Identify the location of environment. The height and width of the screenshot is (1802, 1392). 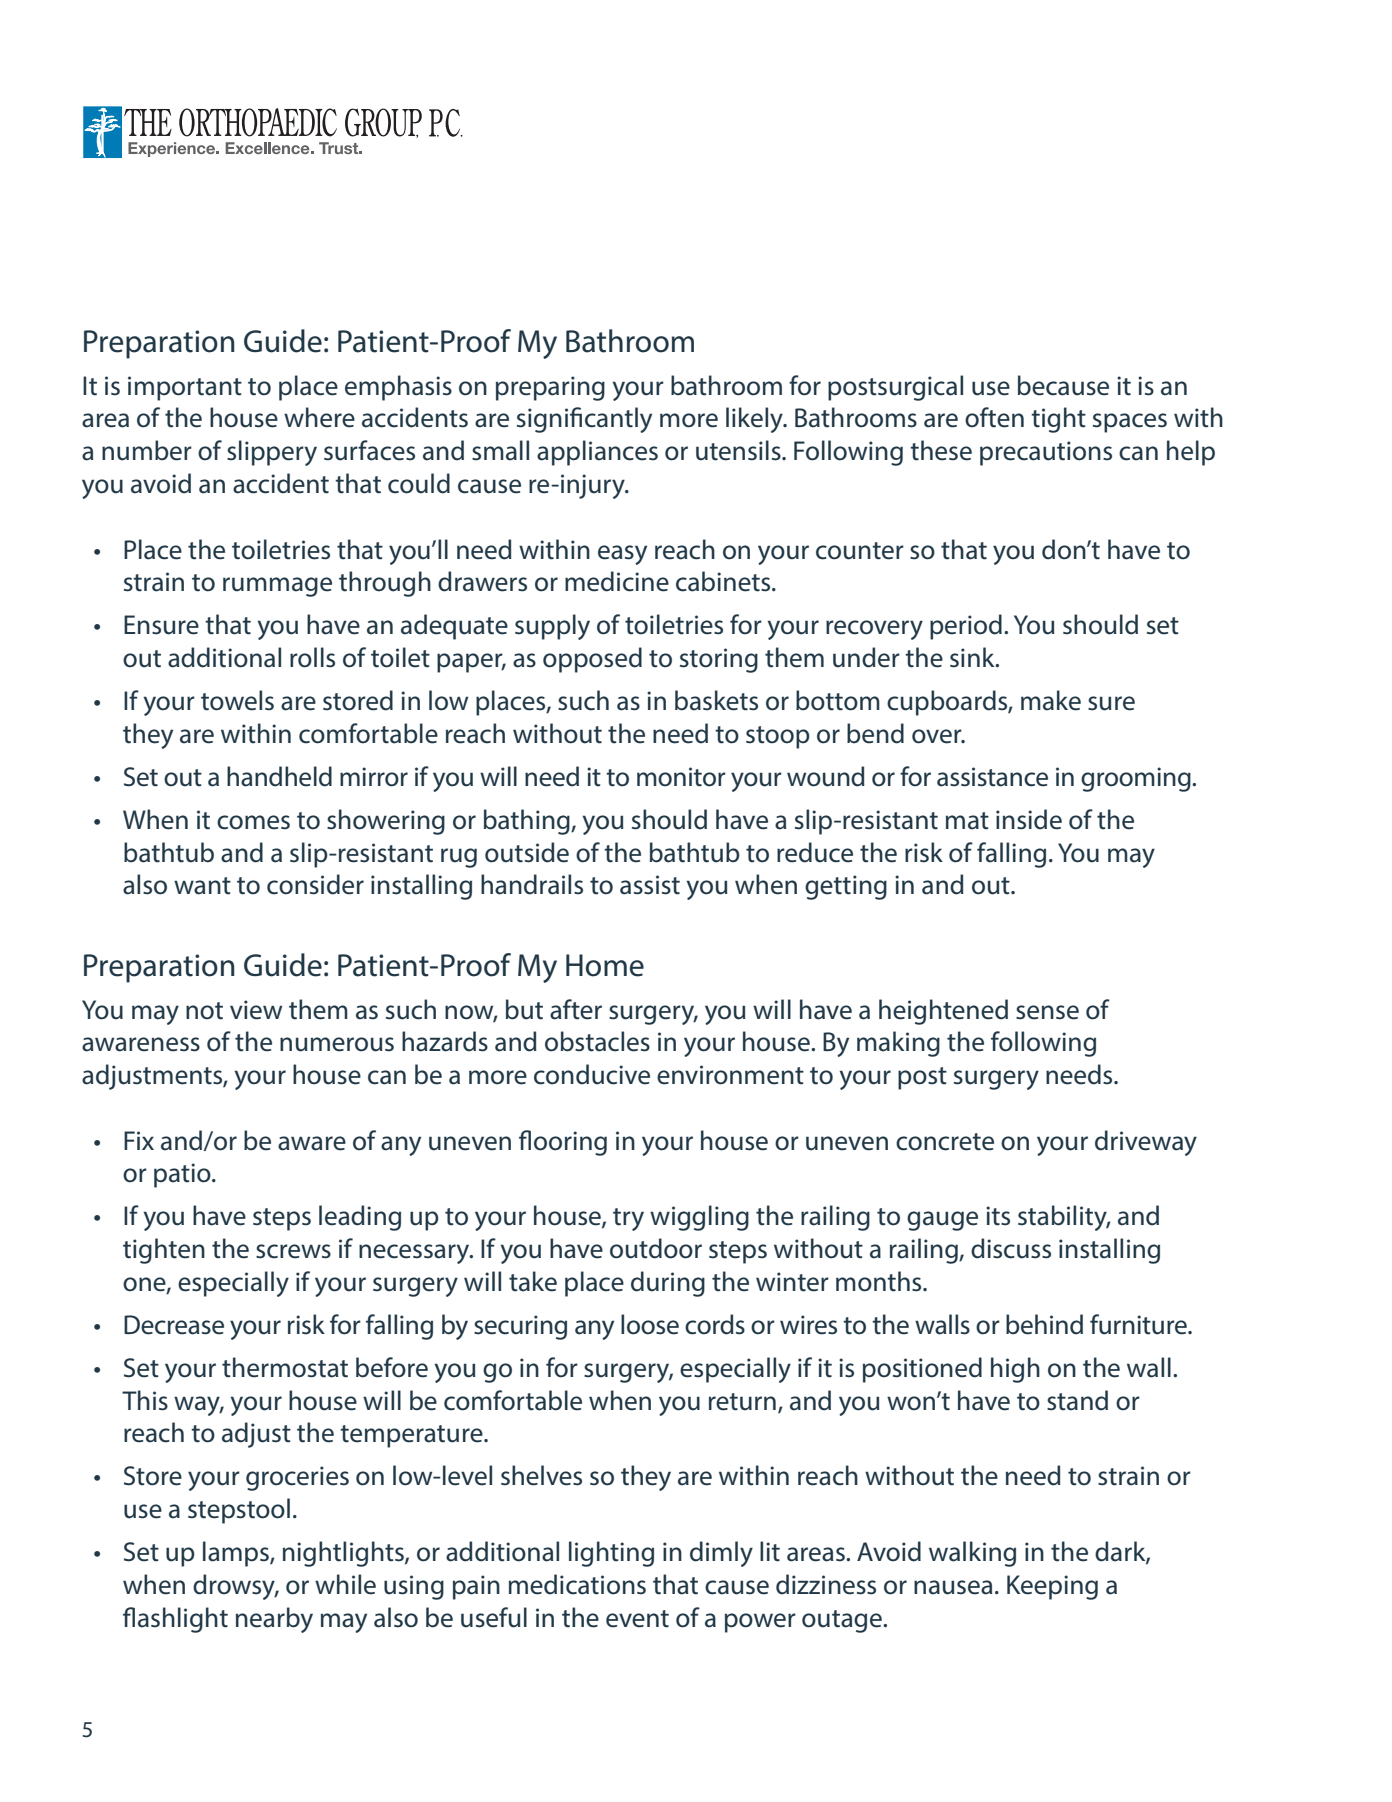
(730, 1075).
